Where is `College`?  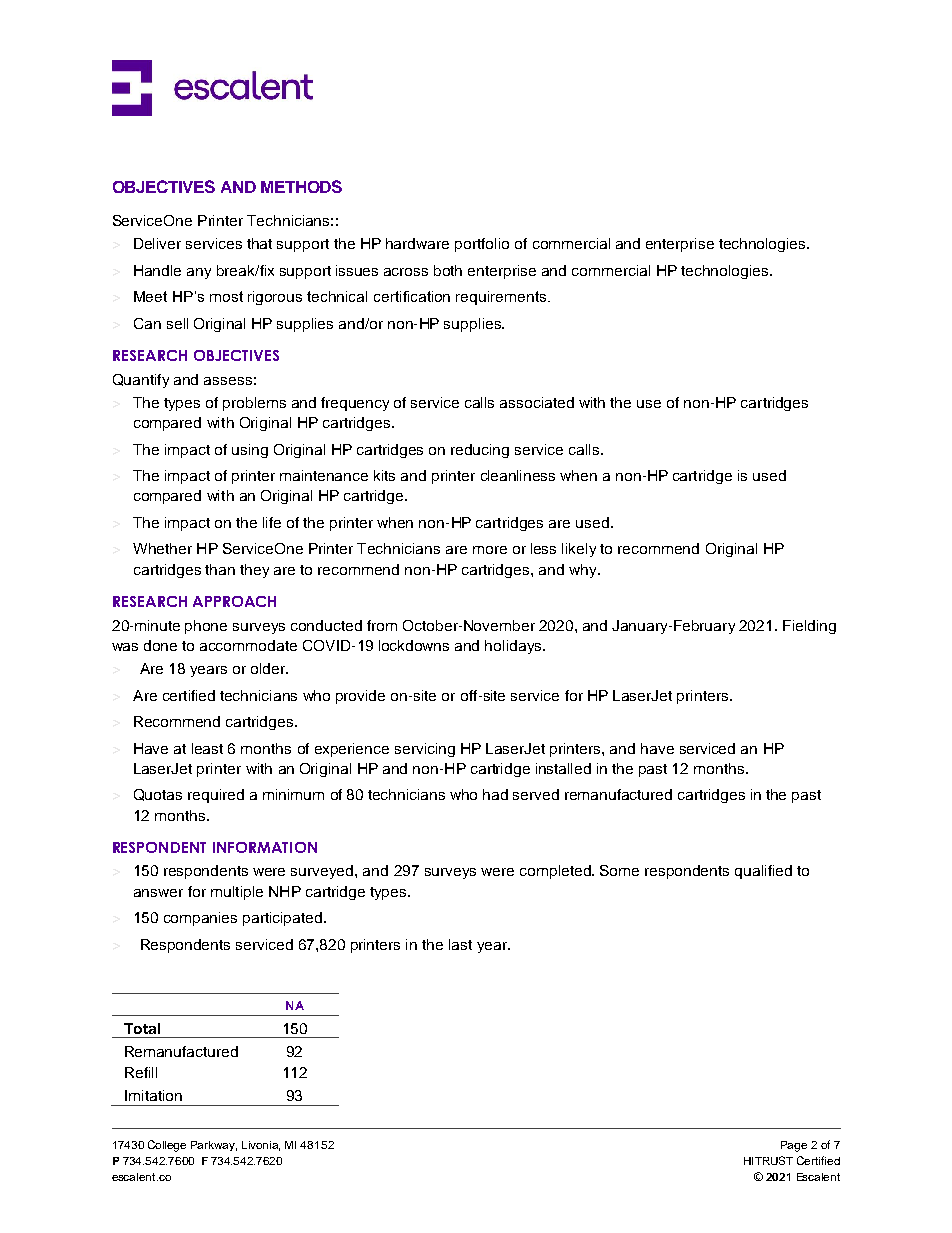 College is located at coordinates (167, 1146).
